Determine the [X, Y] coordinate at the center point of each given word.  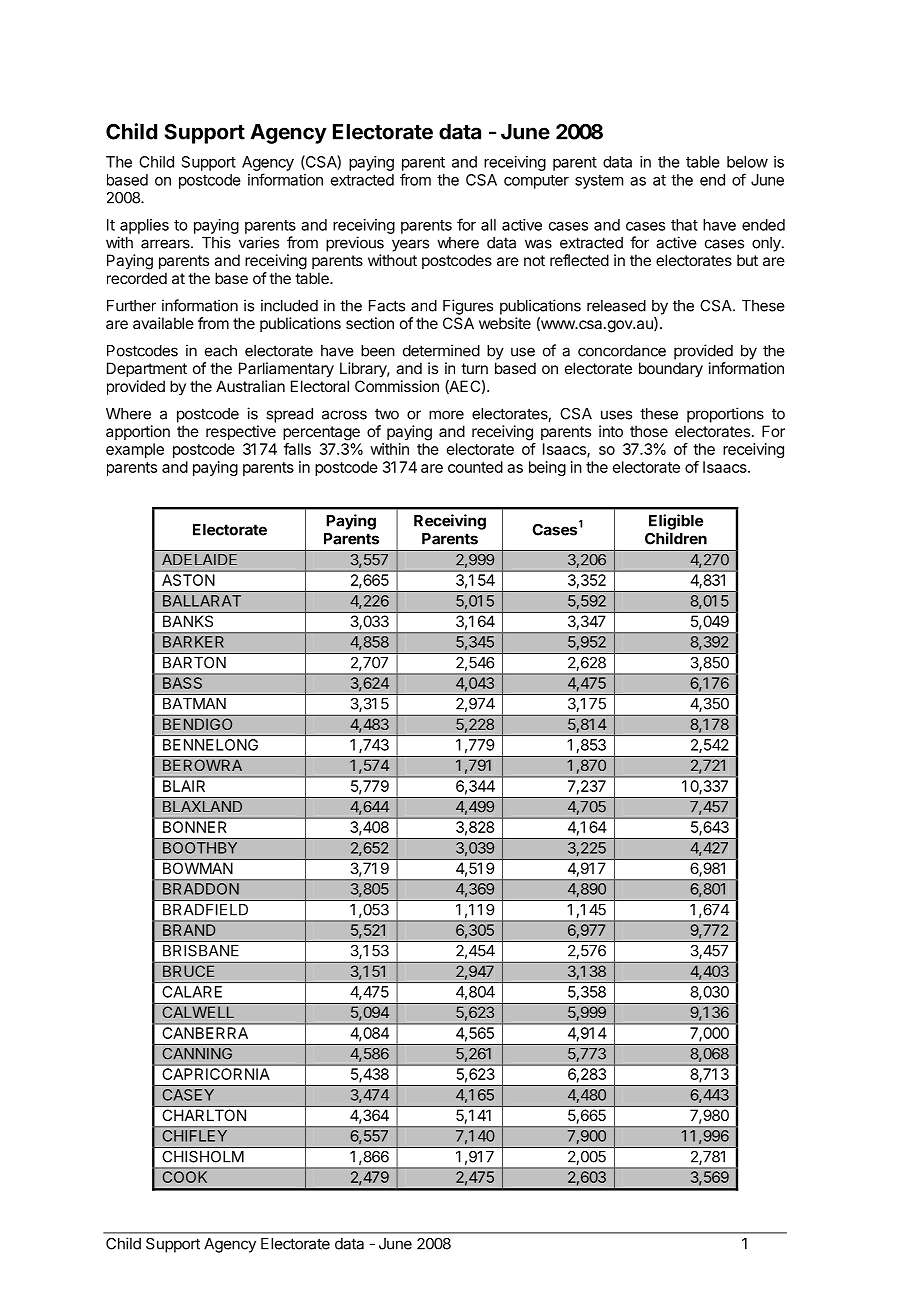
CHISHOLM [203, 1157]
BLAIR [184, 786]
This [216, 242]
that [684, 225]
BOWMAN [198, 868]
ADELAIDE [199, 559]
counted [475, 467]
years [410, 245]
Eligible [676, 522]
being [547, 468]
